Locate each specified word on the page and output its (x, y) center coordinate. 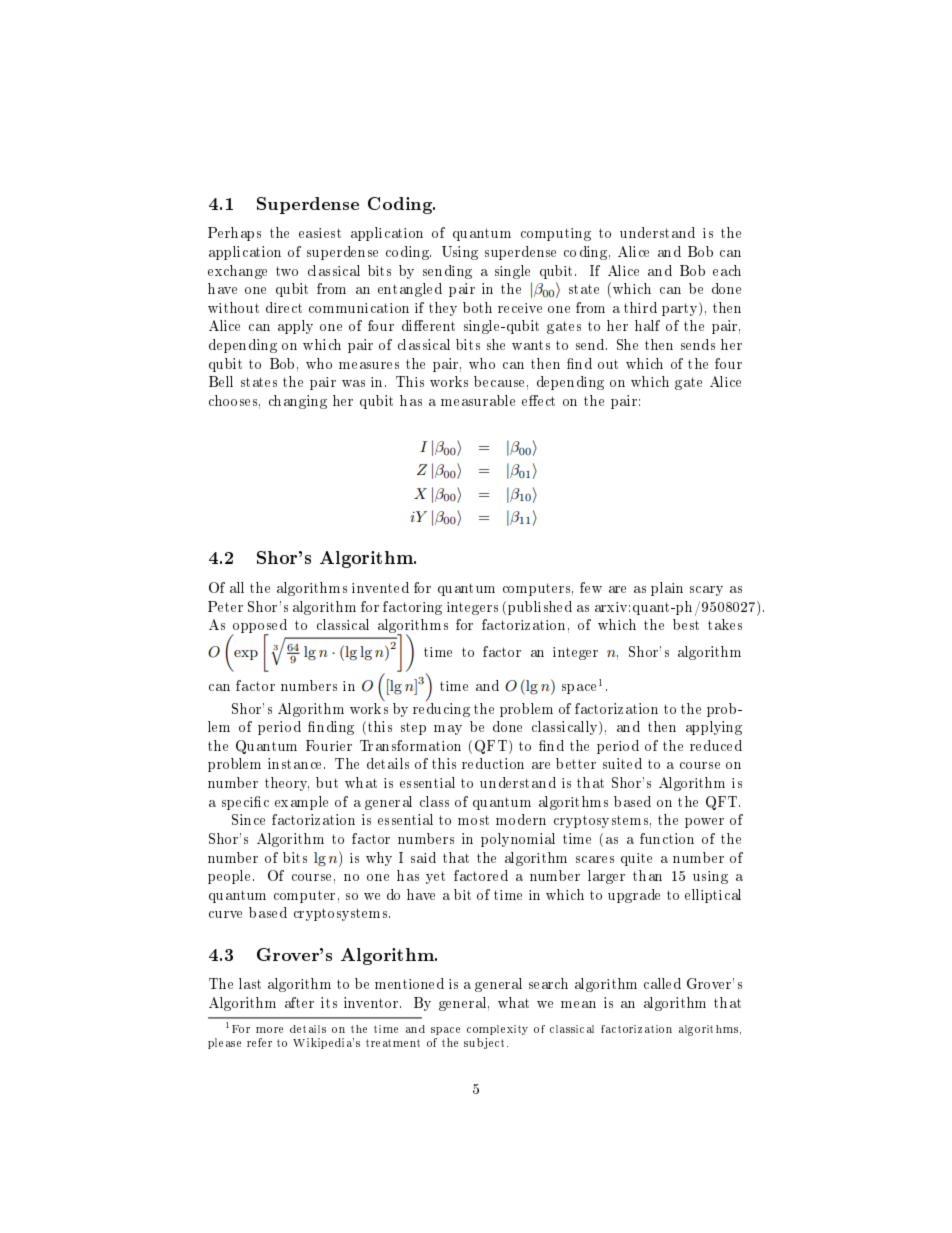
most (473, 820)
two (287, 271)
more (269, 1030)
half (647, 325)
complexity (497, 1030)
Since (248, 819)
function (667, 838)
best (686, 624)
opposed (259, 627)
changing (298, 402)
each (727, 270)
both (477, 307)
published (540, 608)
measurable (478, 400)
